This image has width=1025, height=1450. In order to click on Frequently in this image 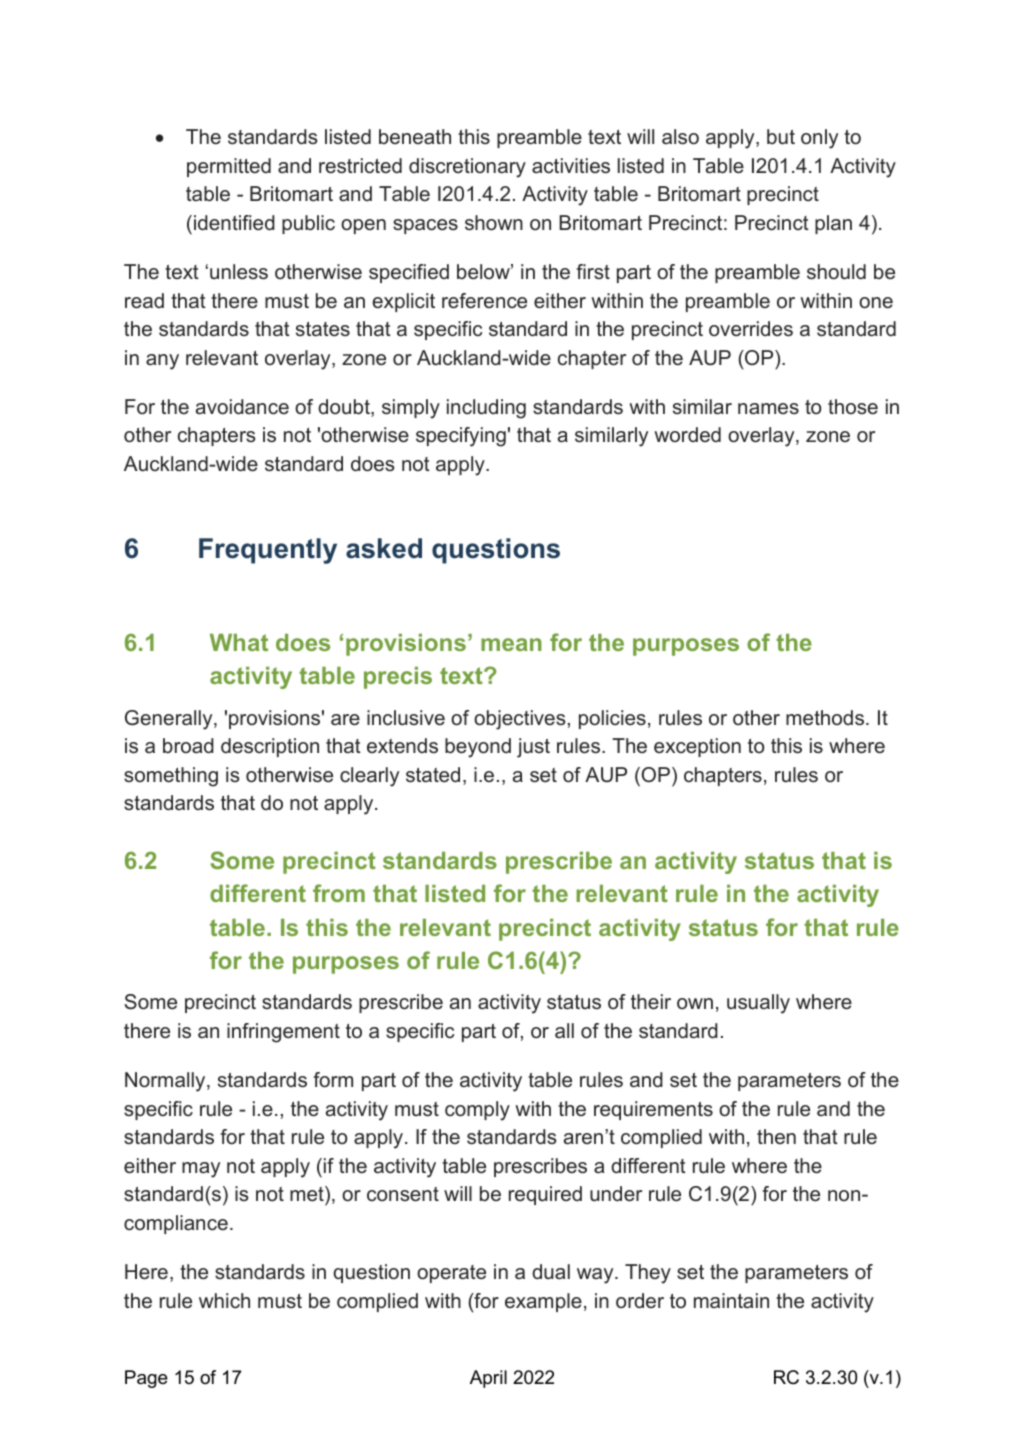, I will do `click(268, 551)`.
